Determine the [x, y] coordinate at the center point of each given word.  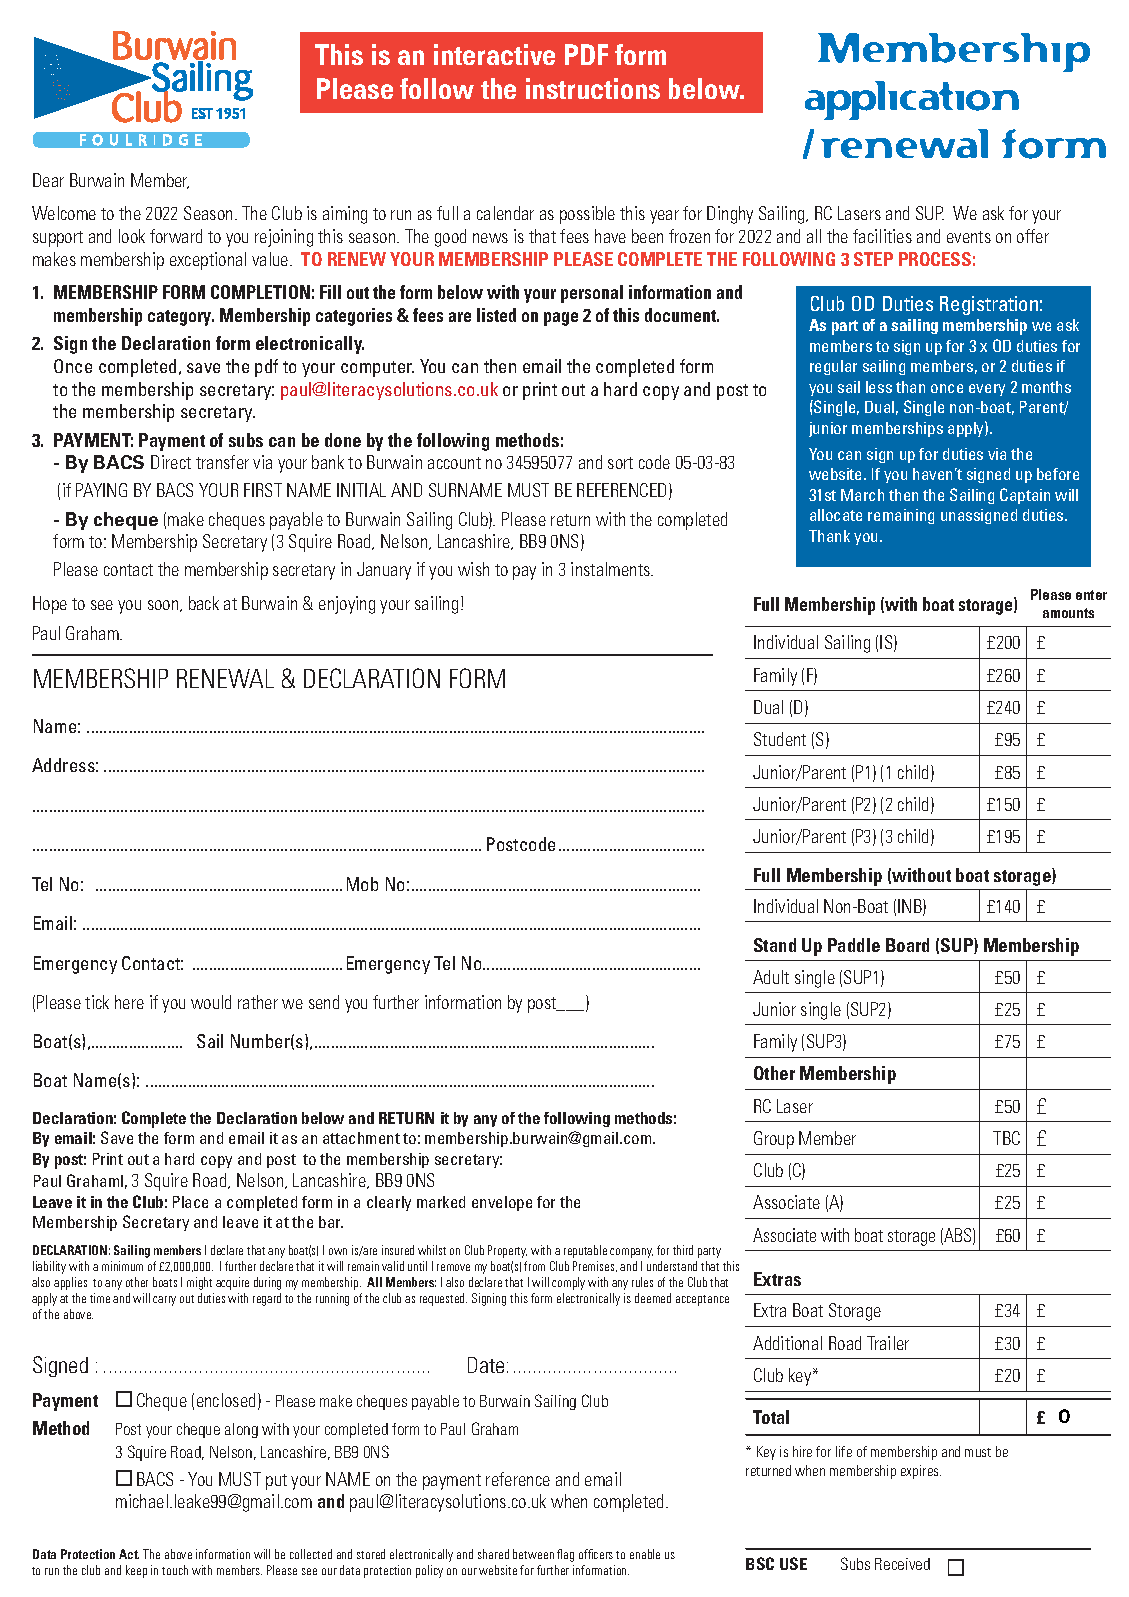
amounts [1068, 613]
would [211, 1002]
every [987, 390]
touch [175, 1570]
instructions [593, 88]
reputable [585, 1251]
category [181, 318]
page [561, 319]
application [912, 100]
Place [190, 1202]
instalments [612, 569]
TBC [1006, 1138]
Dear [48, 180]
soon [164, 606]
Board [907, 945]
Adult [771, 977]
